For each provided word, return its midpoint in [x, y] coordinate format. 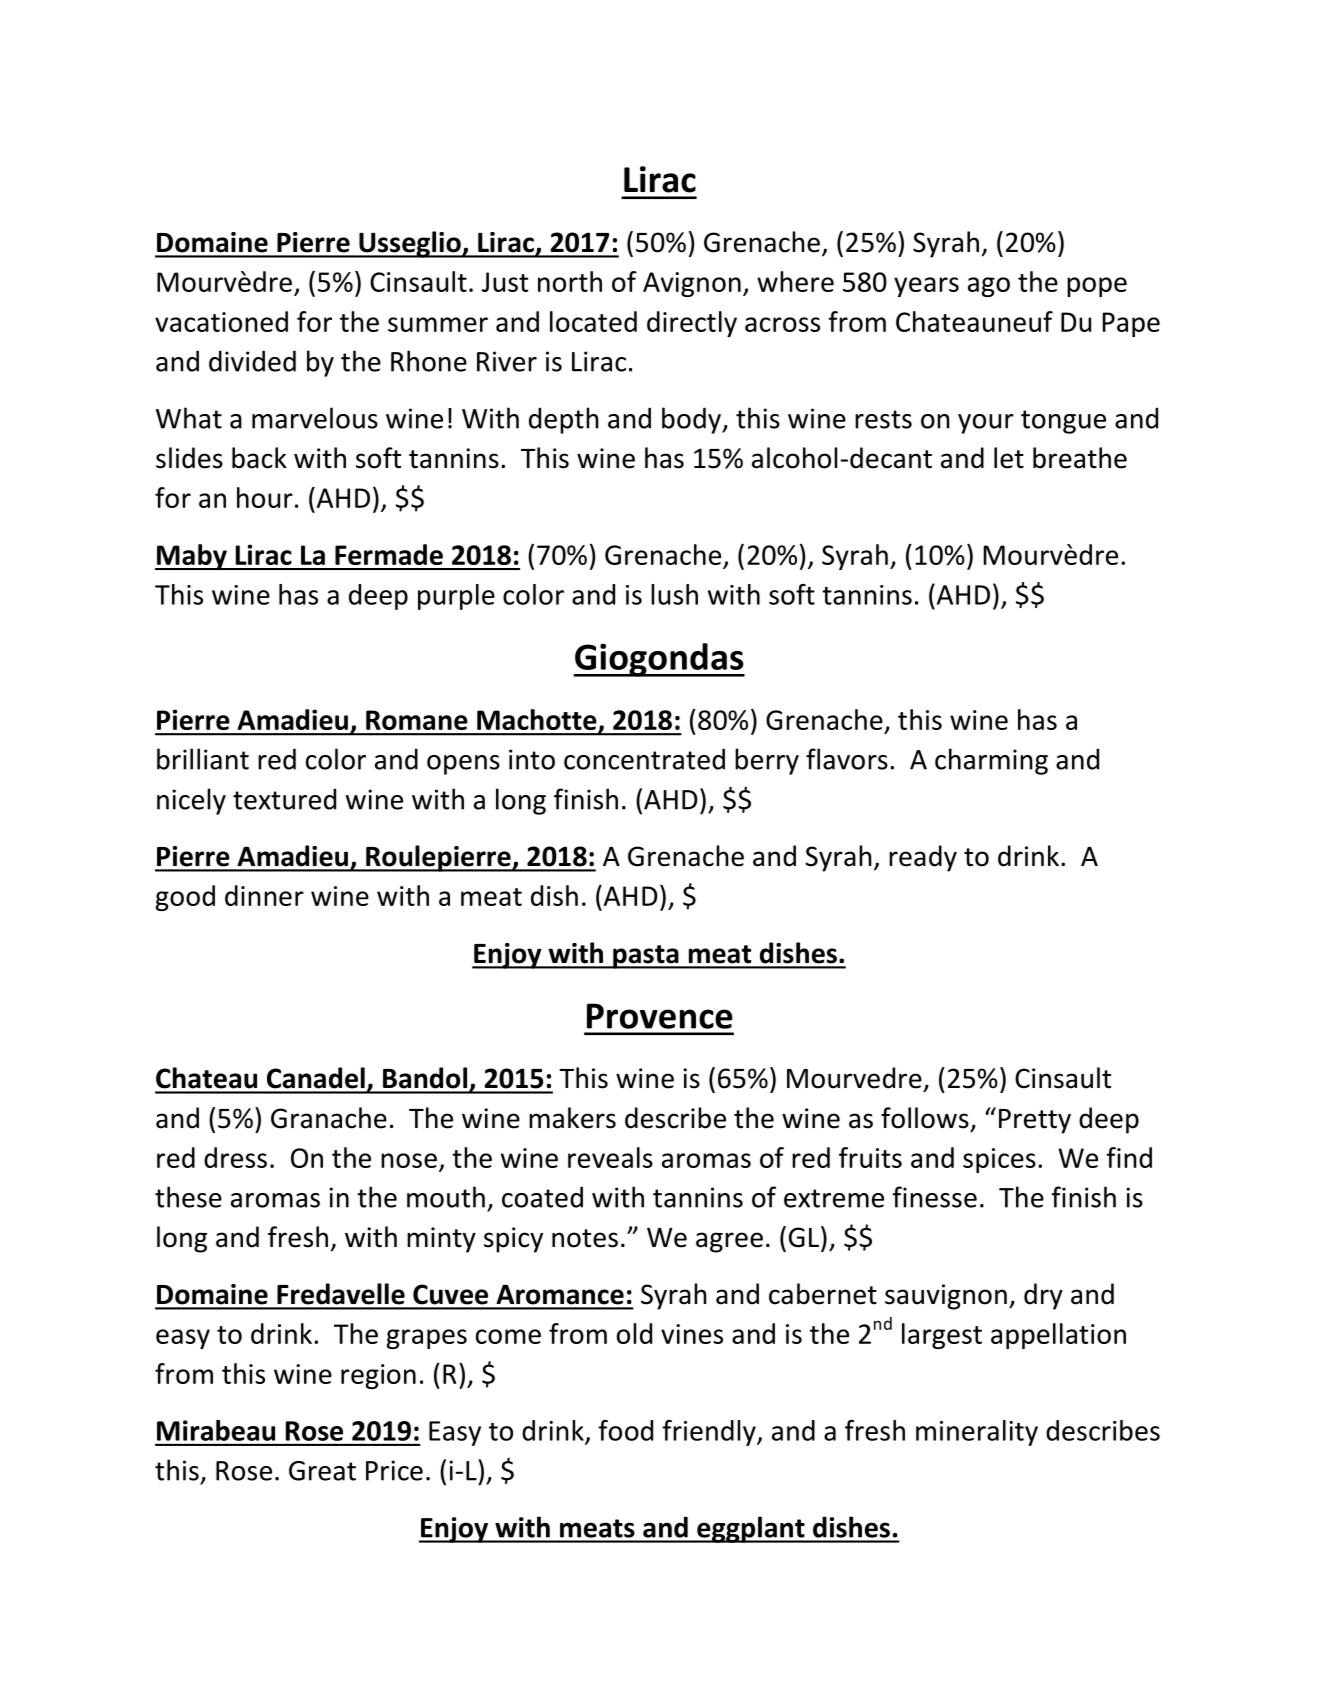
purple [456, 597]
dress [235, 1157]
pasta [646, 957]
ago [989, 287]
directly [692, 324]
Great [322, 1471]
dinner [264, 895]
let [1009, 458]
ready [923, 858]
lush [674, 594]
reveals [610, 1157]
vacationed [221, 321]
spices [999, 1160]
